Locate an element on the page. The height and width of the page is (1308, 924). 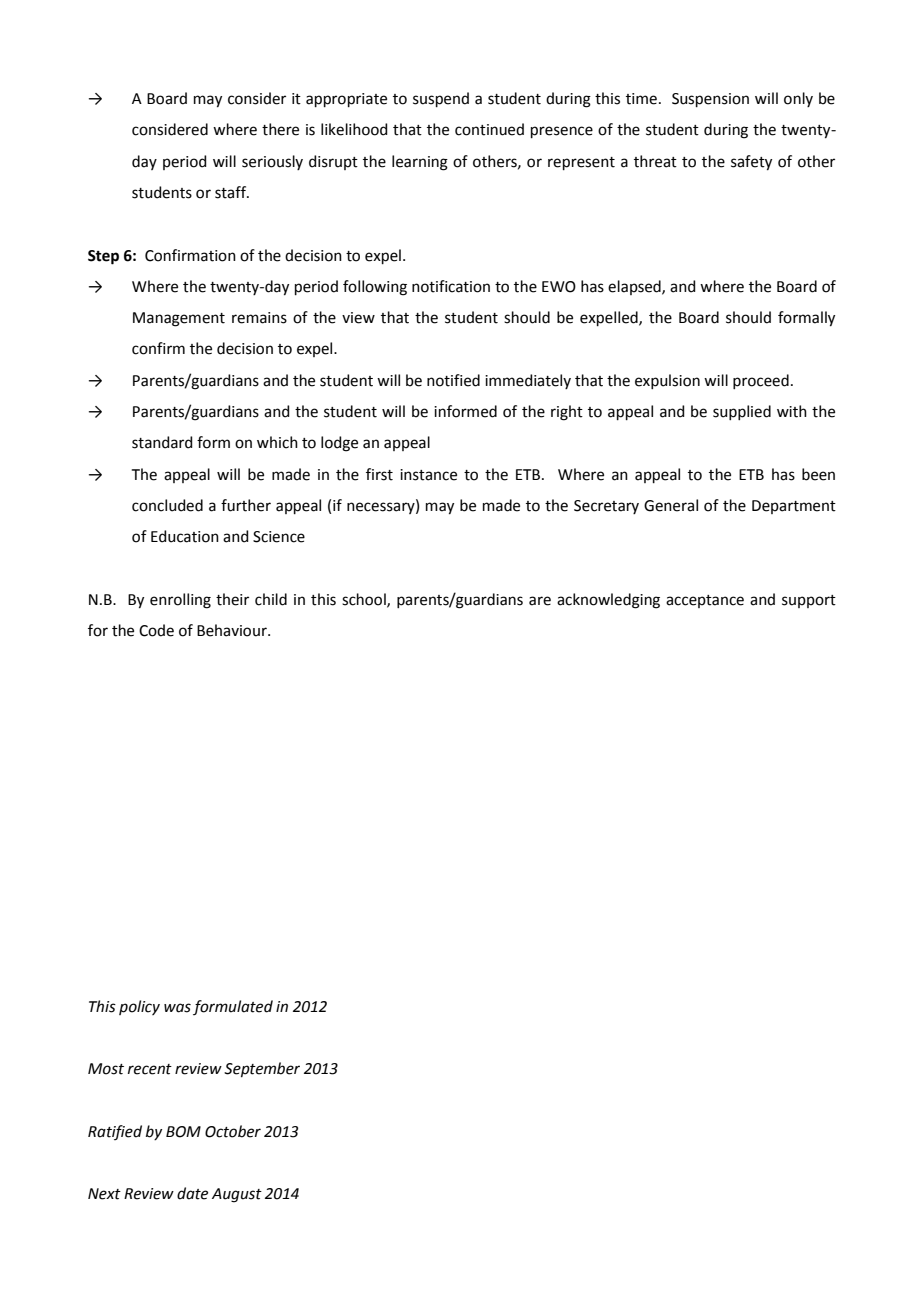
safety is located at coordinates (751, 163).
